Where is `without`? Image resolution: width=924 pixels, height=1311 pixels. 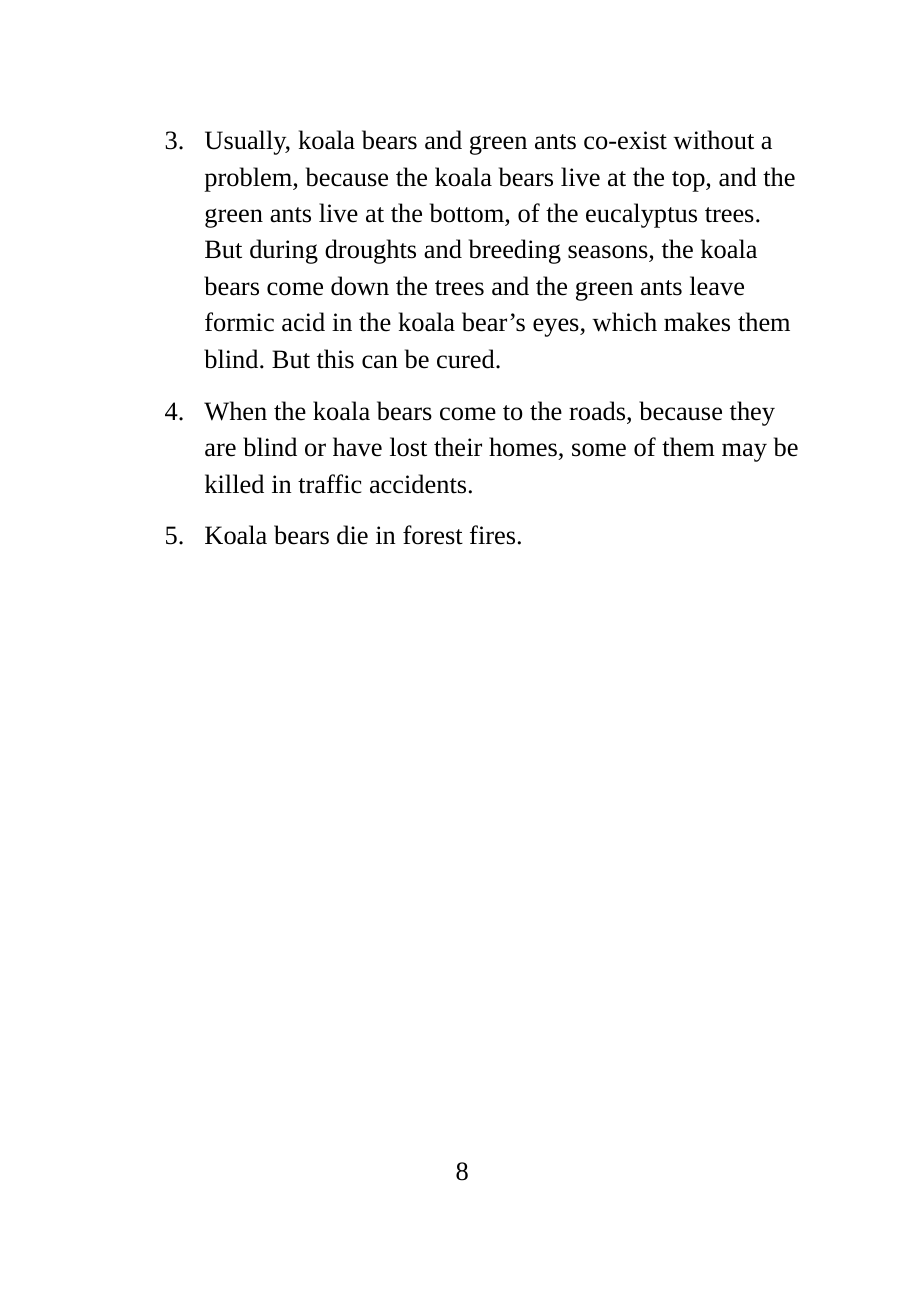
without is located at coordinates (713, 140).
